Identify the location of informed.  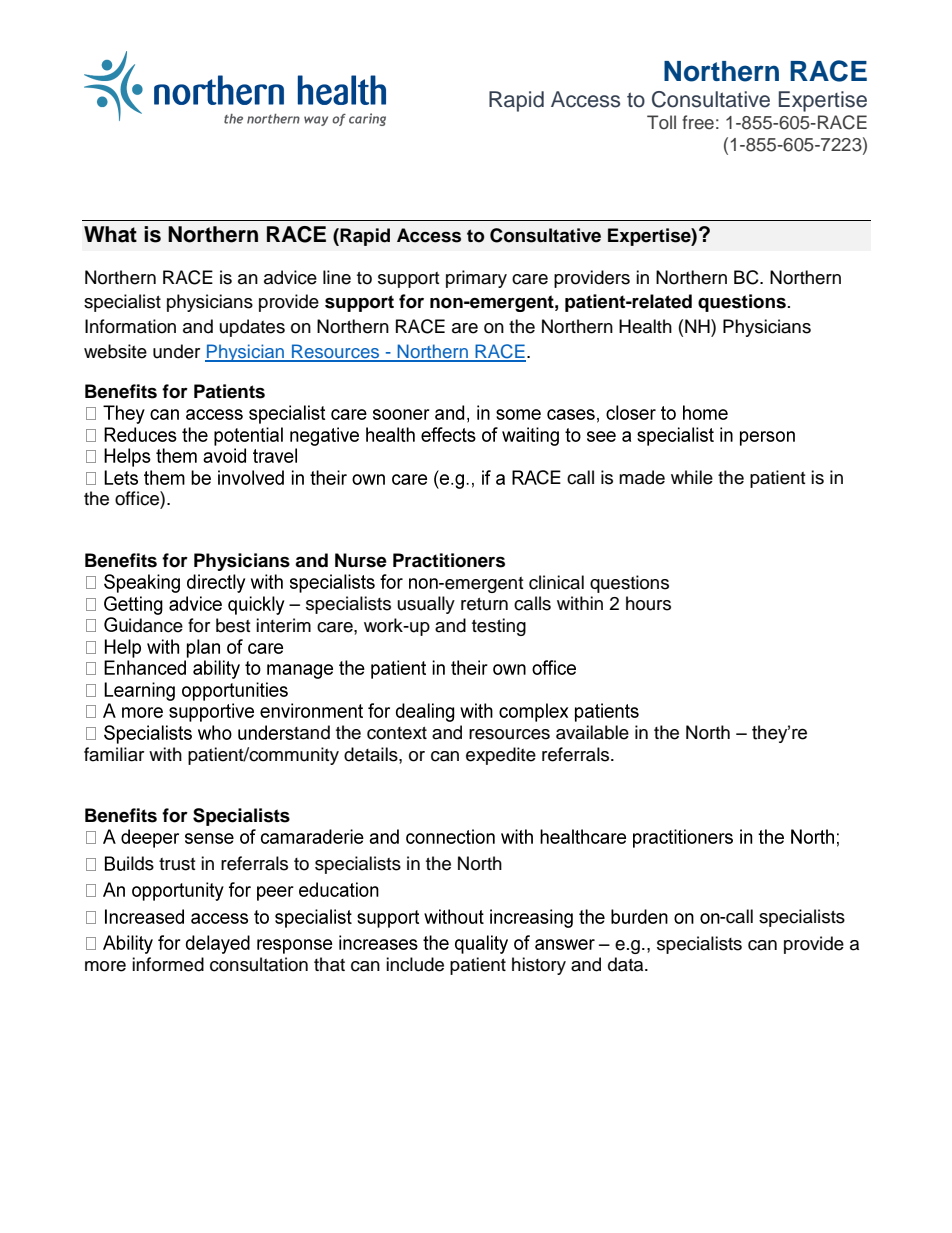
(168, 964).
